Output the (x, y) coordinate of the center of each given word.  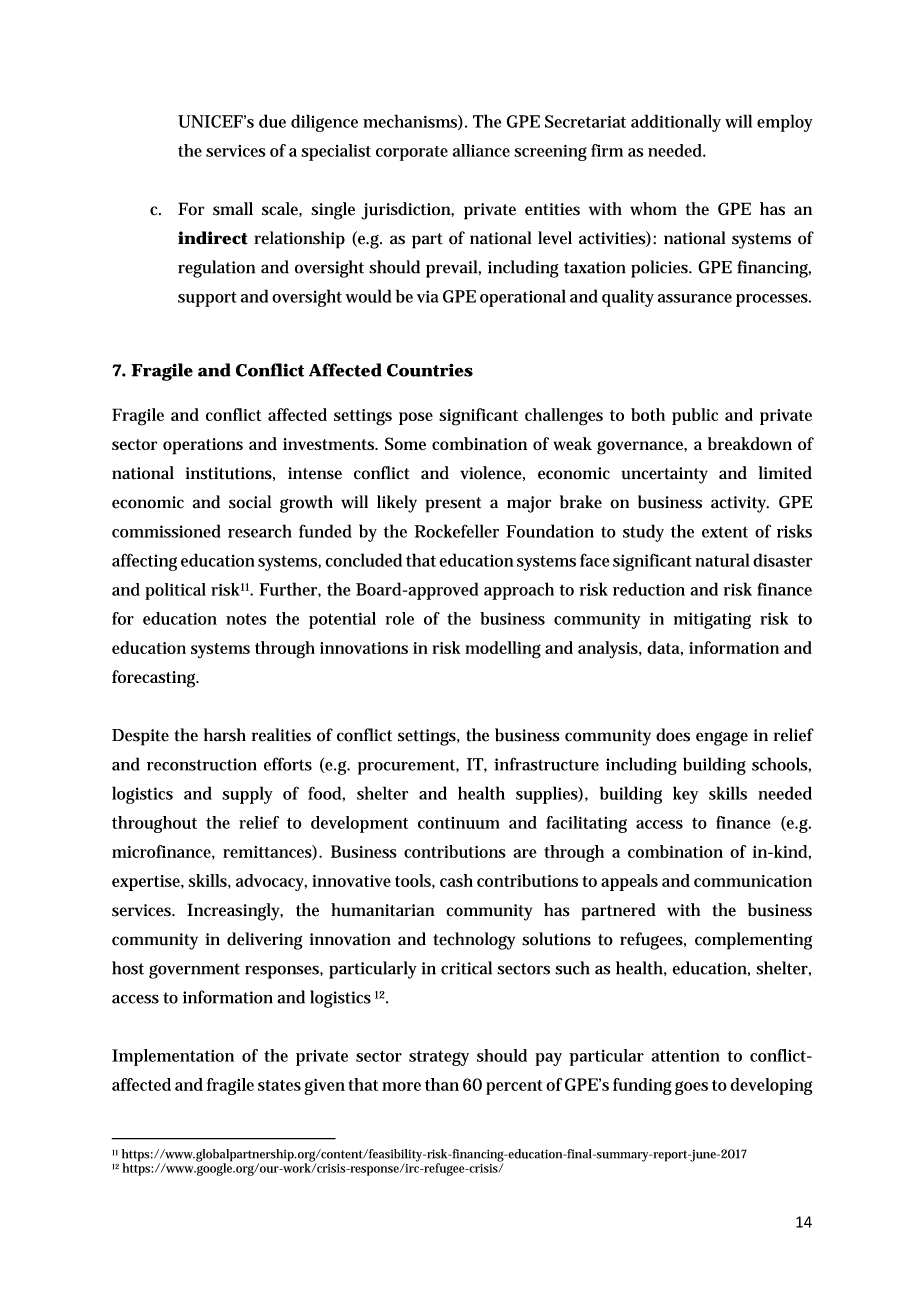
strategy (439, 1058)
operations (203, 446)
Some (405, 443)
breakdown (750, 444)
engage (722, 739)
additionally (676, 123)
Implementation (173, 1057)
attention (685, 1056)
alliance (481, 150)
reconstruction (201, 764)
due (272, 121)
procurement (408, 767)
